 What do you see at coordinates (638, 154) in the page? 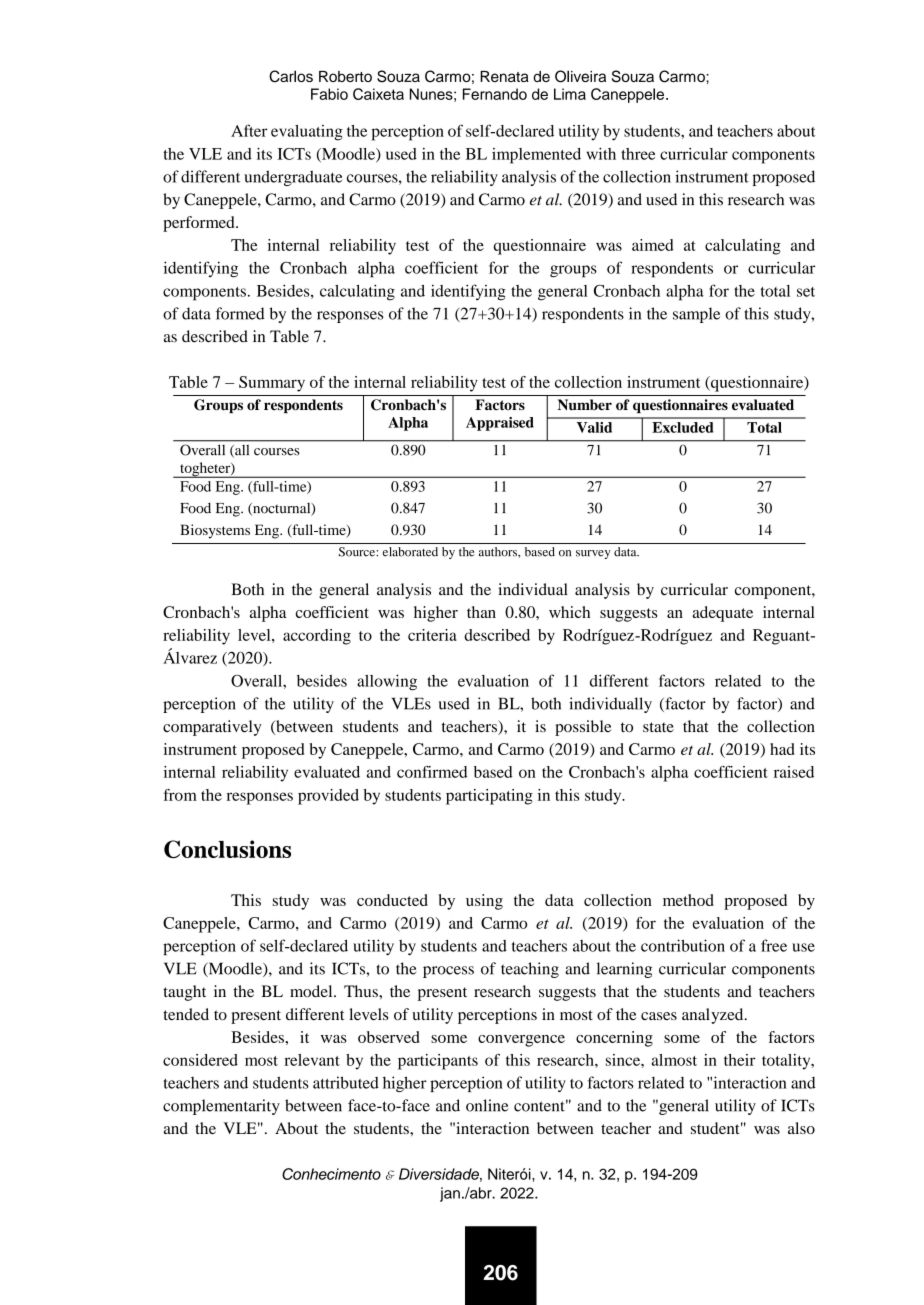
I see `three` at bounding box center [638, 154].
